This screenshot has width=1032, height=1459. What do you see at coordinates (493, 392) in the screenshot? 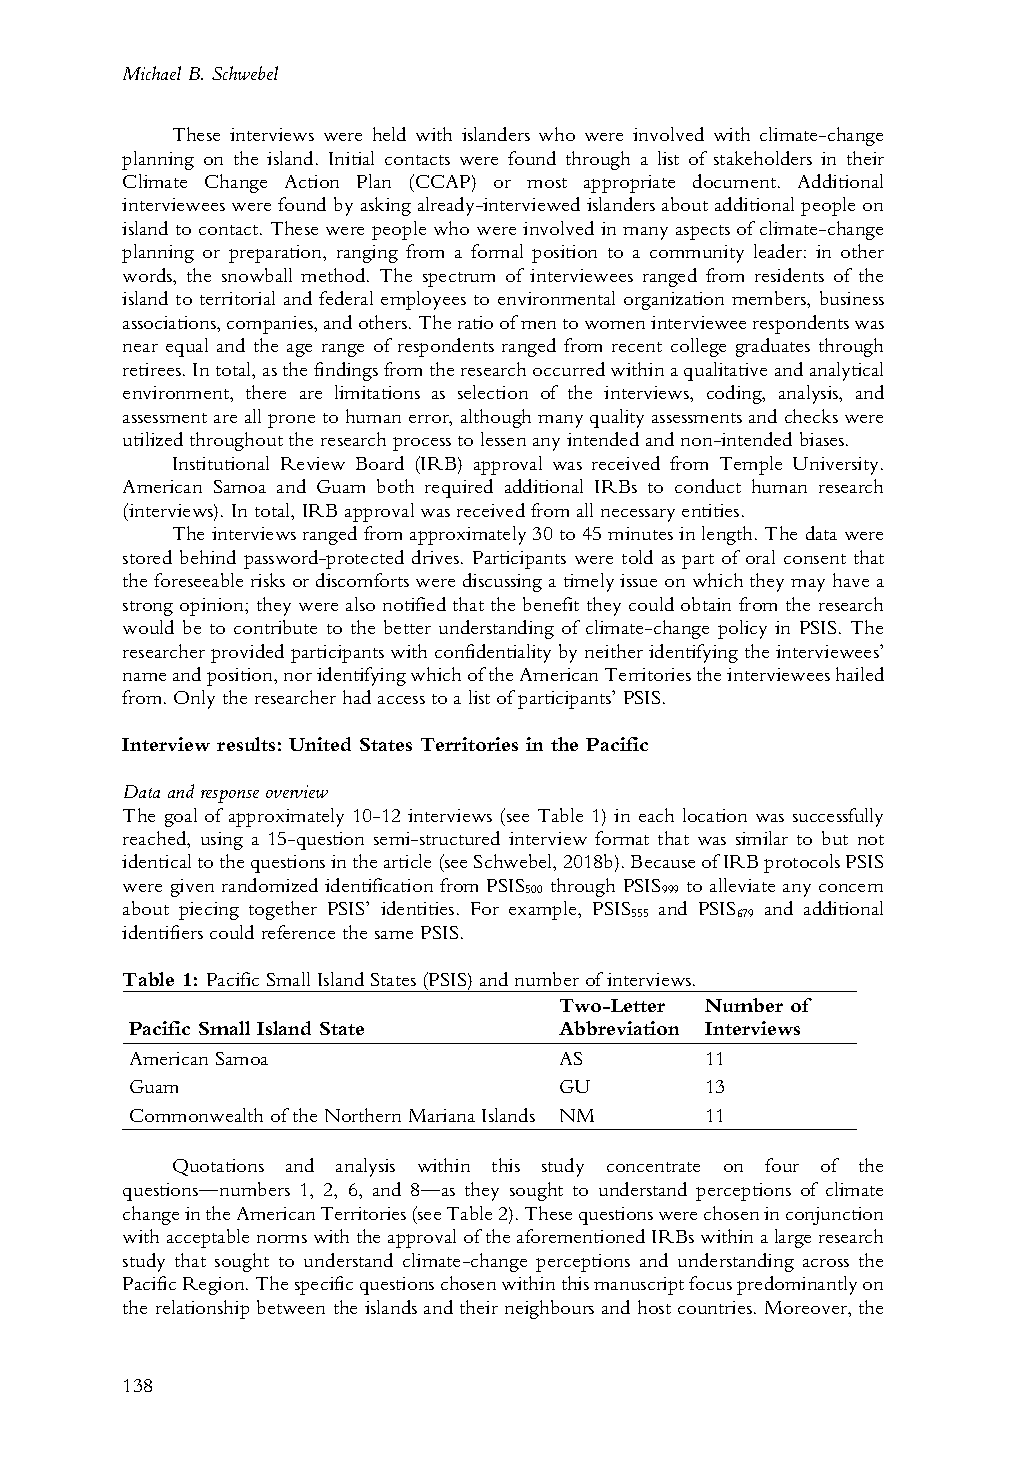
I see `selection` at bounding box center [493, 392].
